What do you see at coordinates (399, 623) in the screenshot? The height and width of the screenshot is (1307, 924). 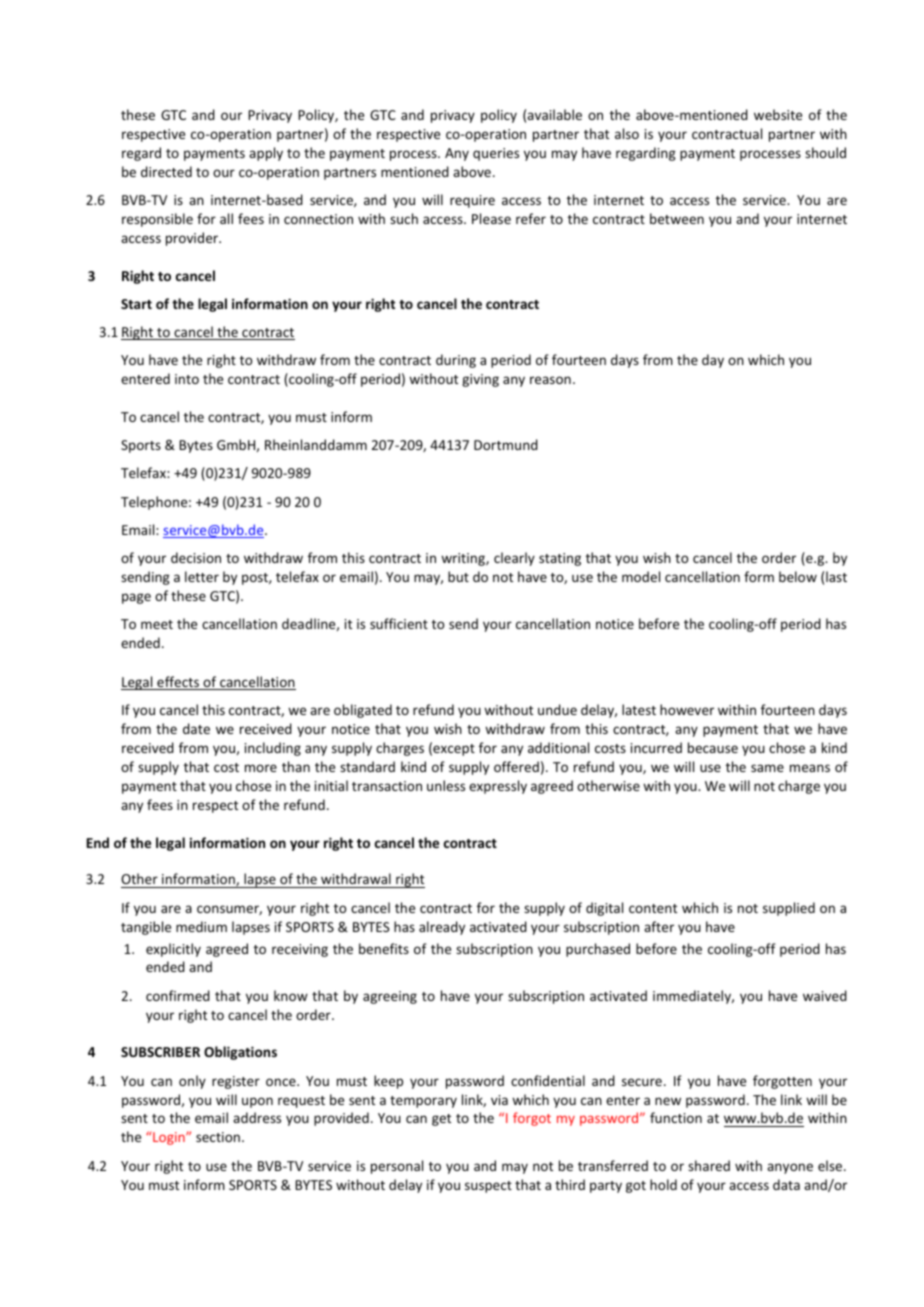 I see `sufficient` at bounding box center [399, 623].
